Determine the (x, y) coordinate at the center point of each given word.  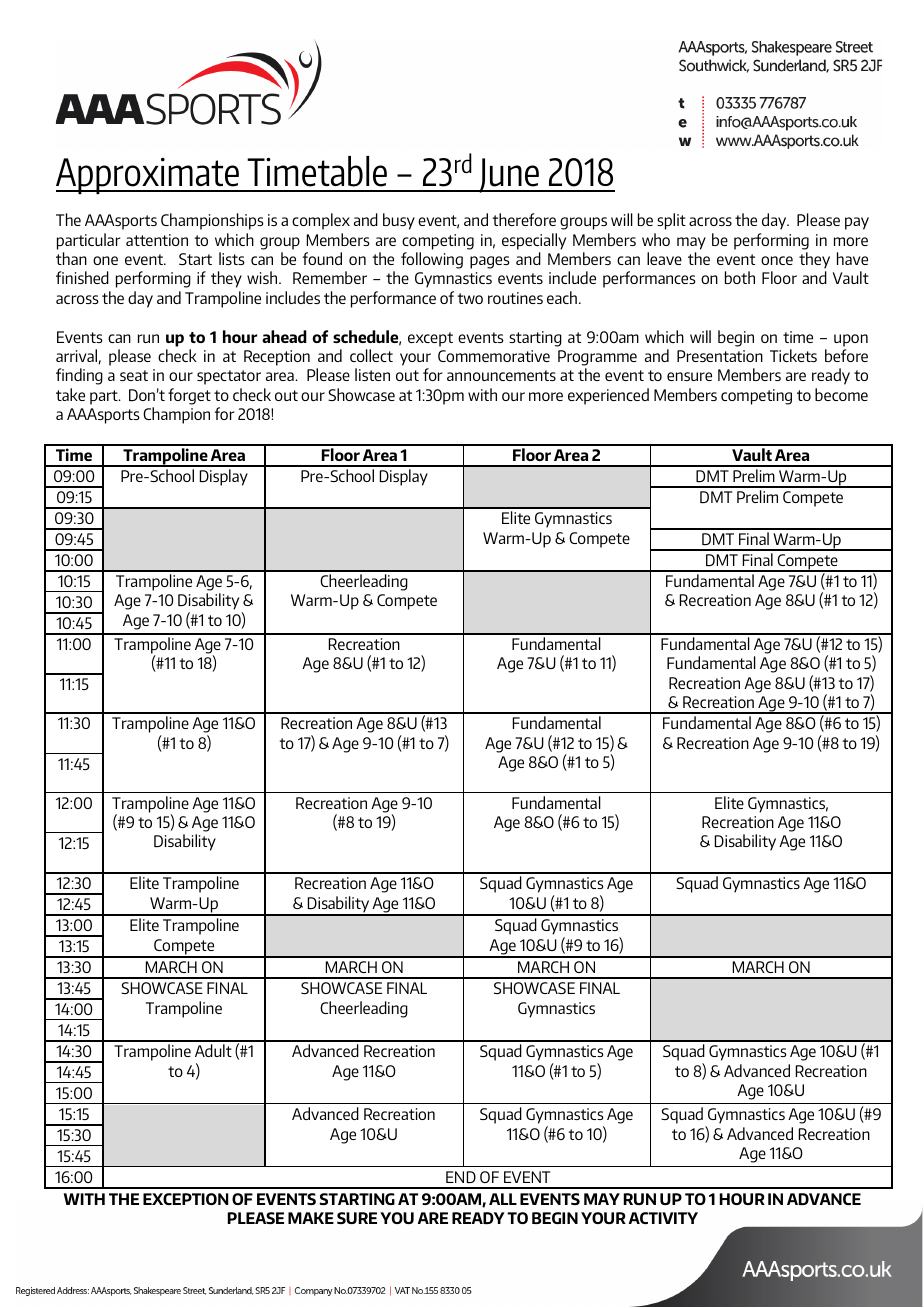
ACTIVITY (663, 1218)
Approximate (148, 176)
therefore (524, 219)
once (777, 260)
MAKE (311, 1218)
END (461, 1177)
